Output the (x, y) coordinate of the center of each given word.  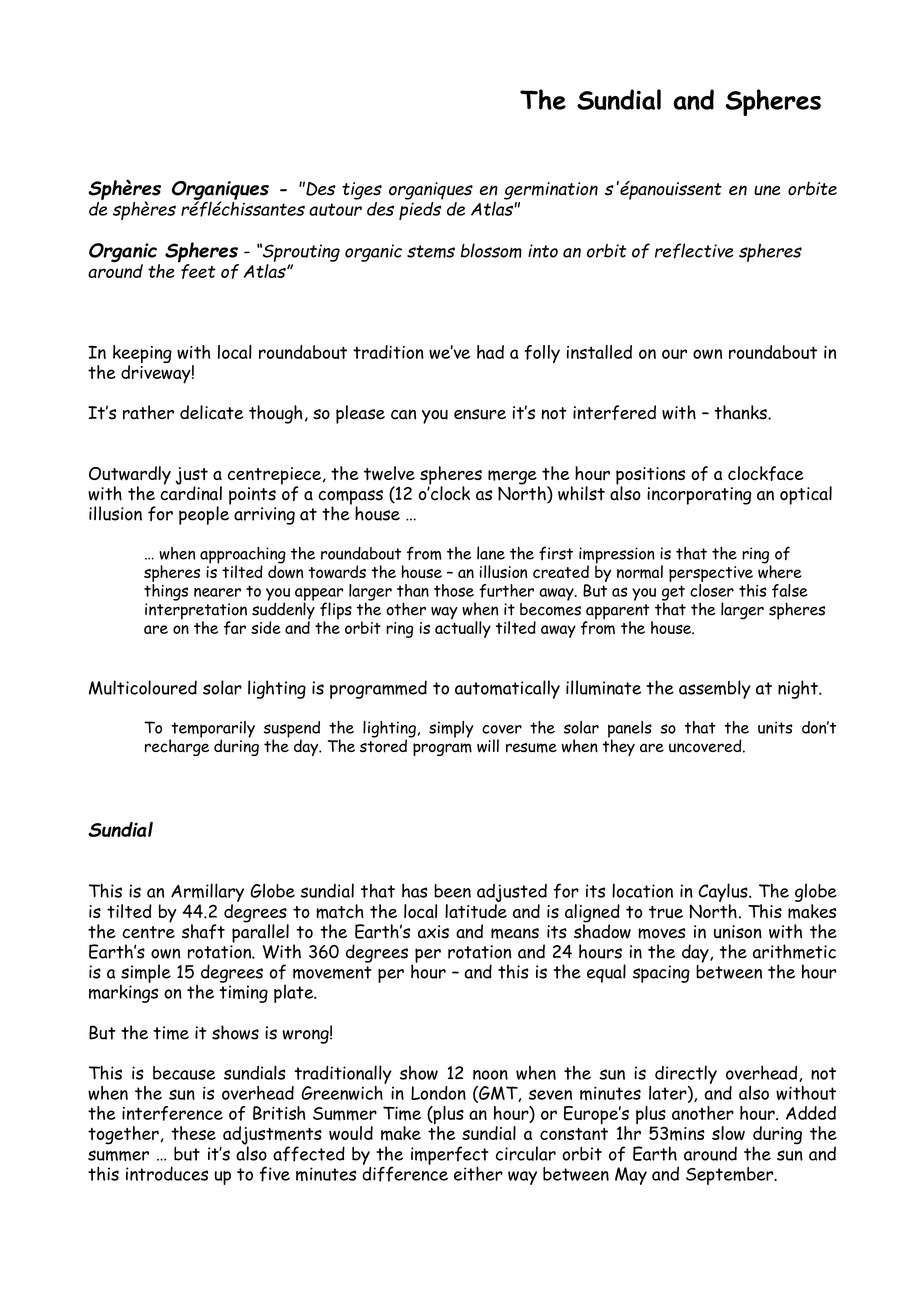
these (193, 1133)
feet (197, 270)
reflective (694, 251)
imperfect (450, 1156)
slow (728, 1133)
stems (431, 251)
